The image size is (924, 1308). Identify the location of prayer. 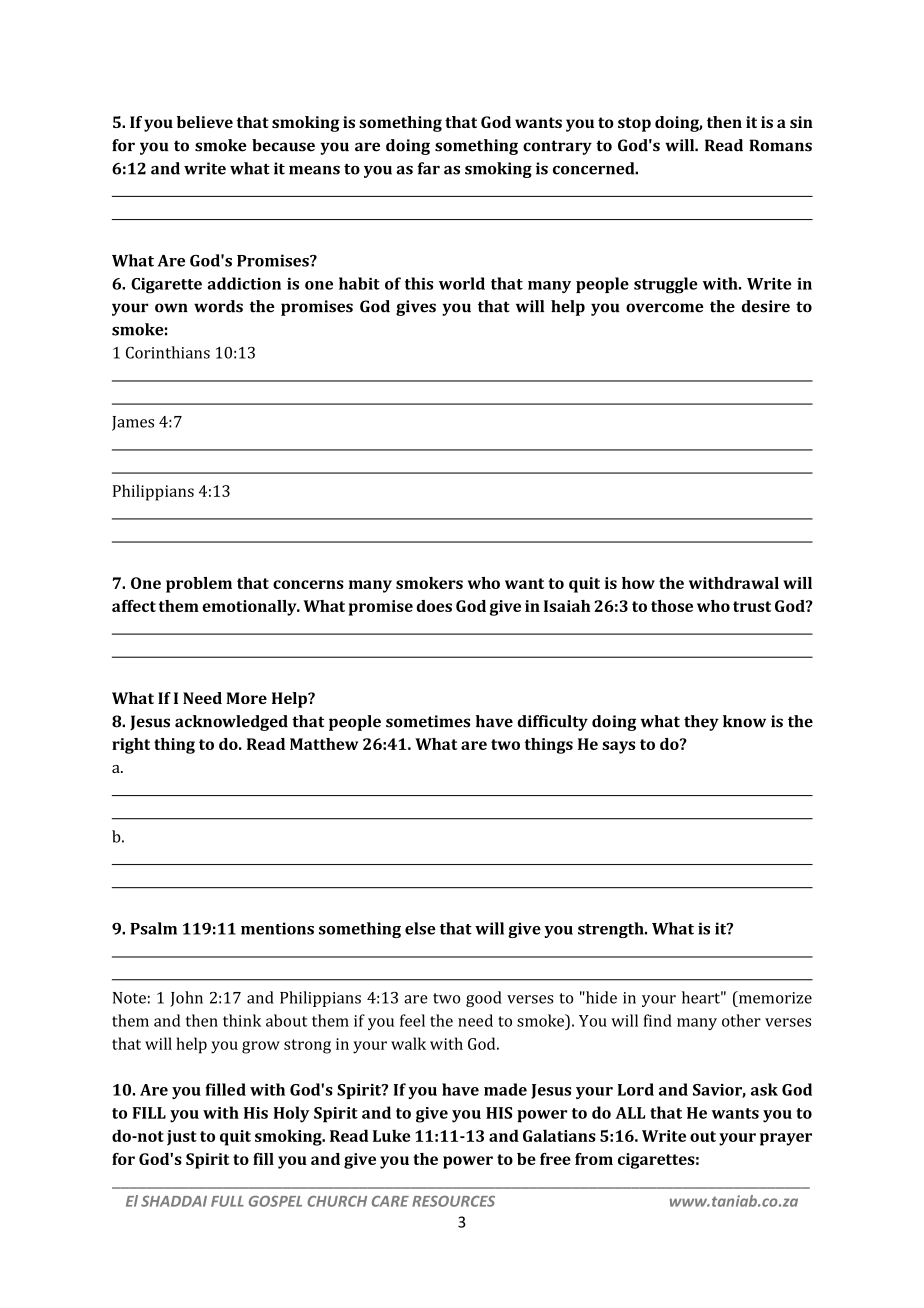
(786, 1139).
